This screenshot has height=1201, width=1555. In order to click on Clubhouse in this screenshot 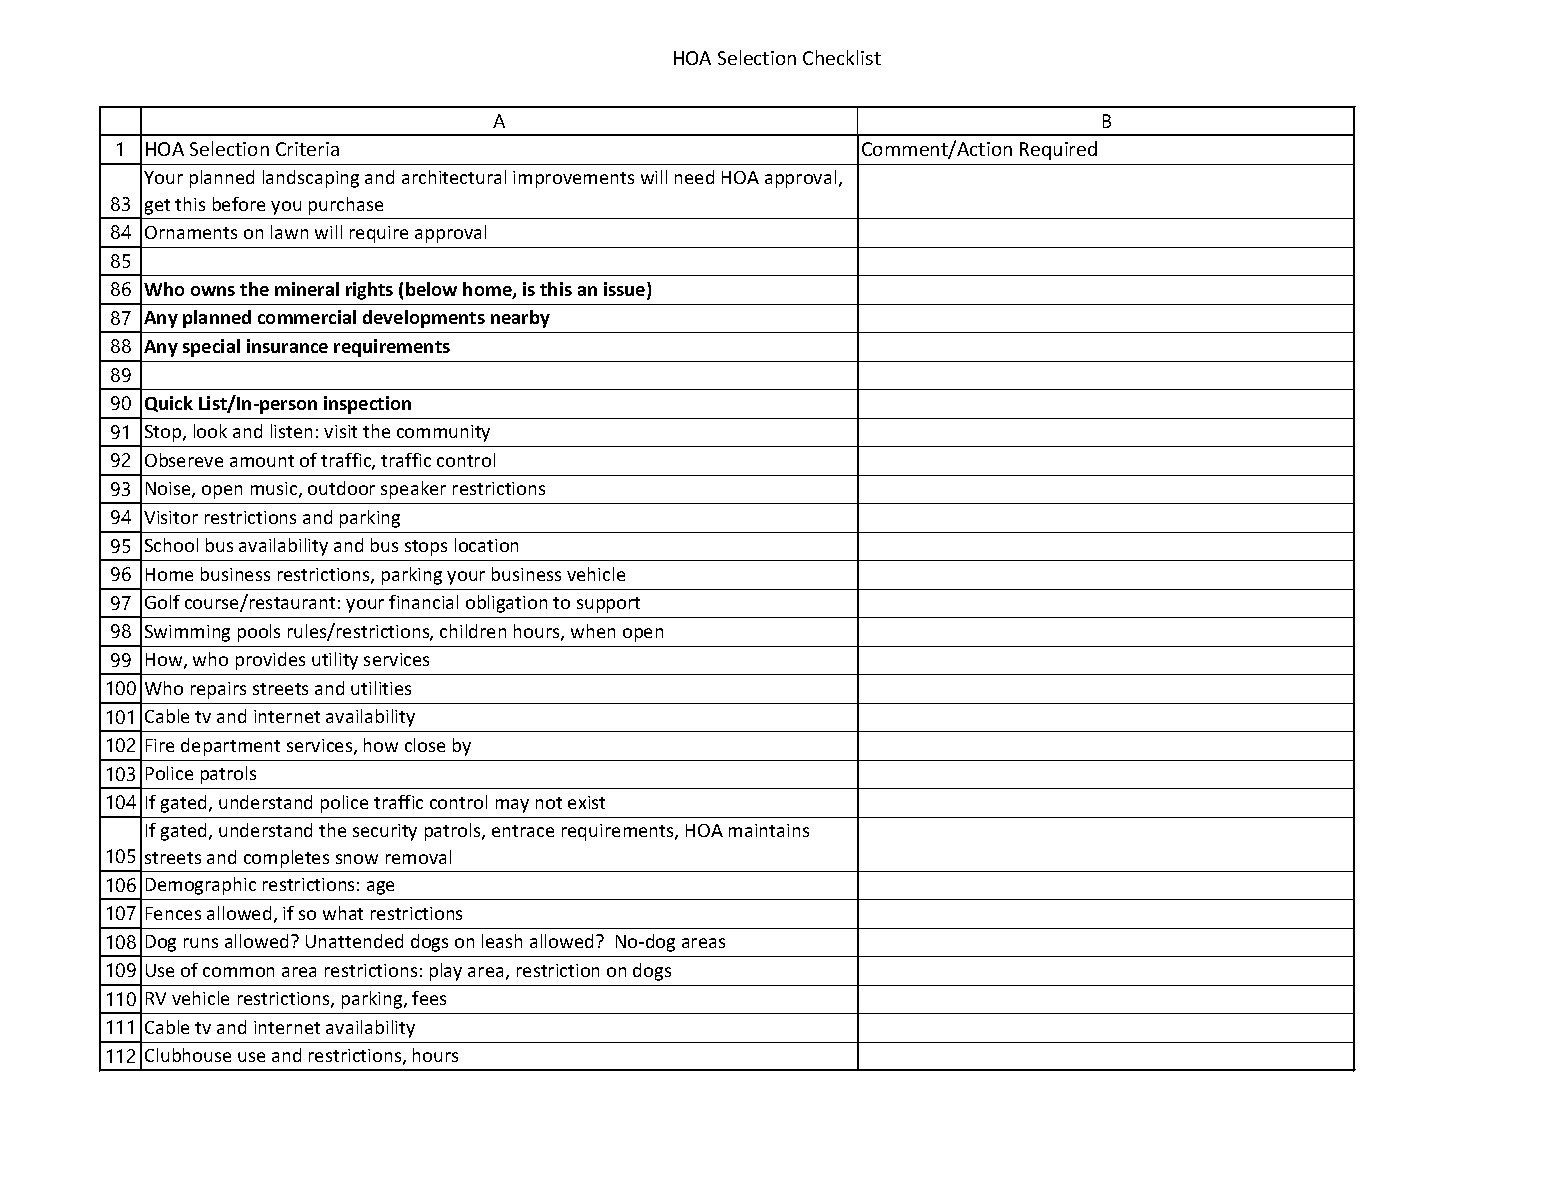, I will do `click(188, 1055)`.
